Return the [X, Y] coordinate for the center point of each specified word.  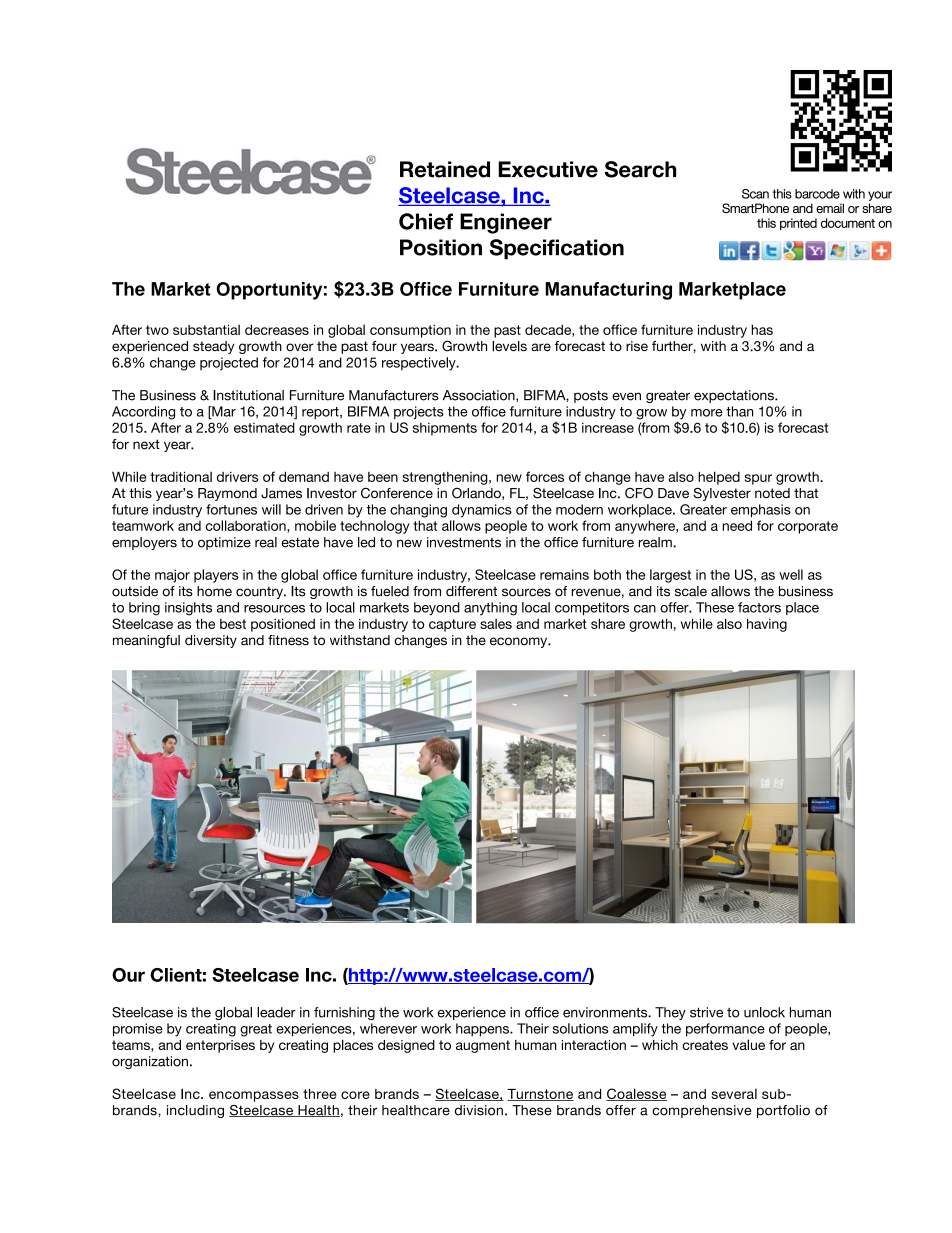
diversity [211, 641]
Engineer [506, 223]
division [479, 1110]
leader [276, 1012]
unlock [764, 1012]
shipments [445, 429]
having [767, 625]
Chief [426, 221]
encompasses [254, 1096]
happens [483, 1030]
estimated [264, 427]
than [739, 411]
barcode [817, 194]
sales [496, 624]
